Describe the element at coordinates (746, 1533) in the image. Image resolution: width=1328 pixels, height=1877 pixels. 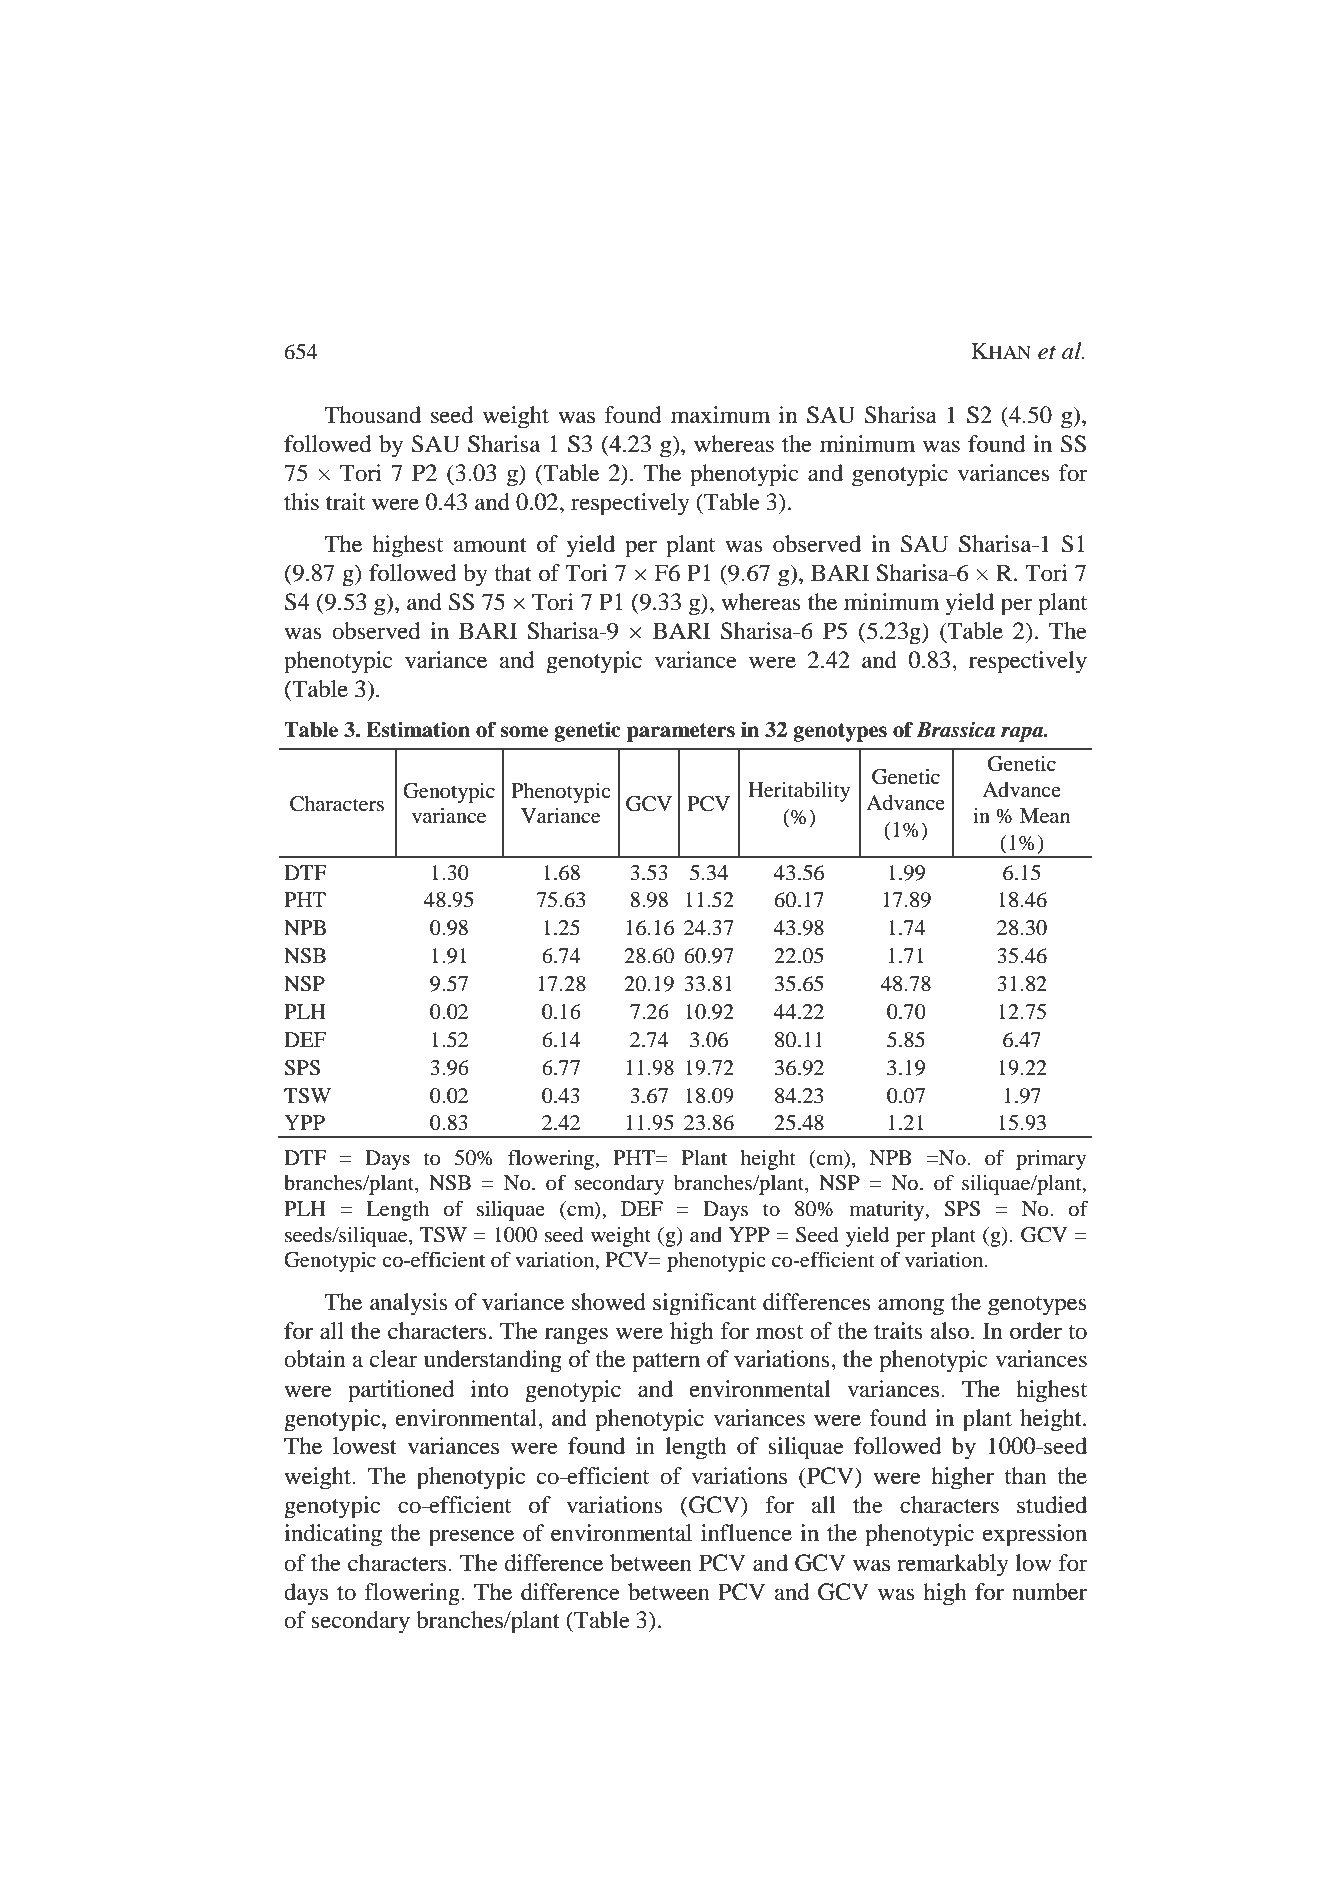
I see `influence` at that location.
